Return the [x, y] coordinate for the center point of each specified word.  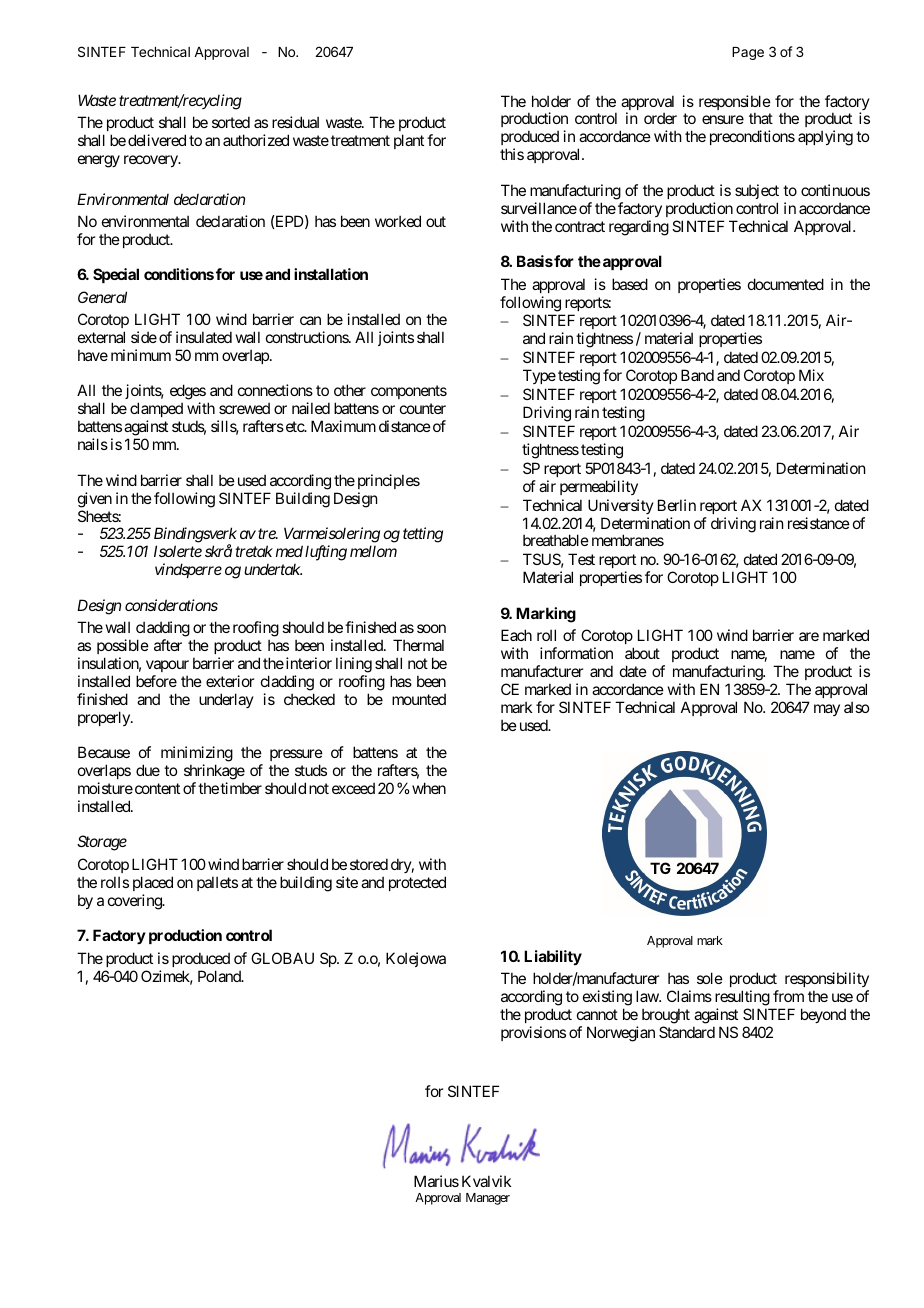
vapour [167, 666]
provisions [533, 1033]
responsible [735, 104]
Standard [687, 1032]
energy [99, 161]
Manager [488, 1199]
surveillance [539, 208]
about [642, 653]
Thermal [418, 645]
